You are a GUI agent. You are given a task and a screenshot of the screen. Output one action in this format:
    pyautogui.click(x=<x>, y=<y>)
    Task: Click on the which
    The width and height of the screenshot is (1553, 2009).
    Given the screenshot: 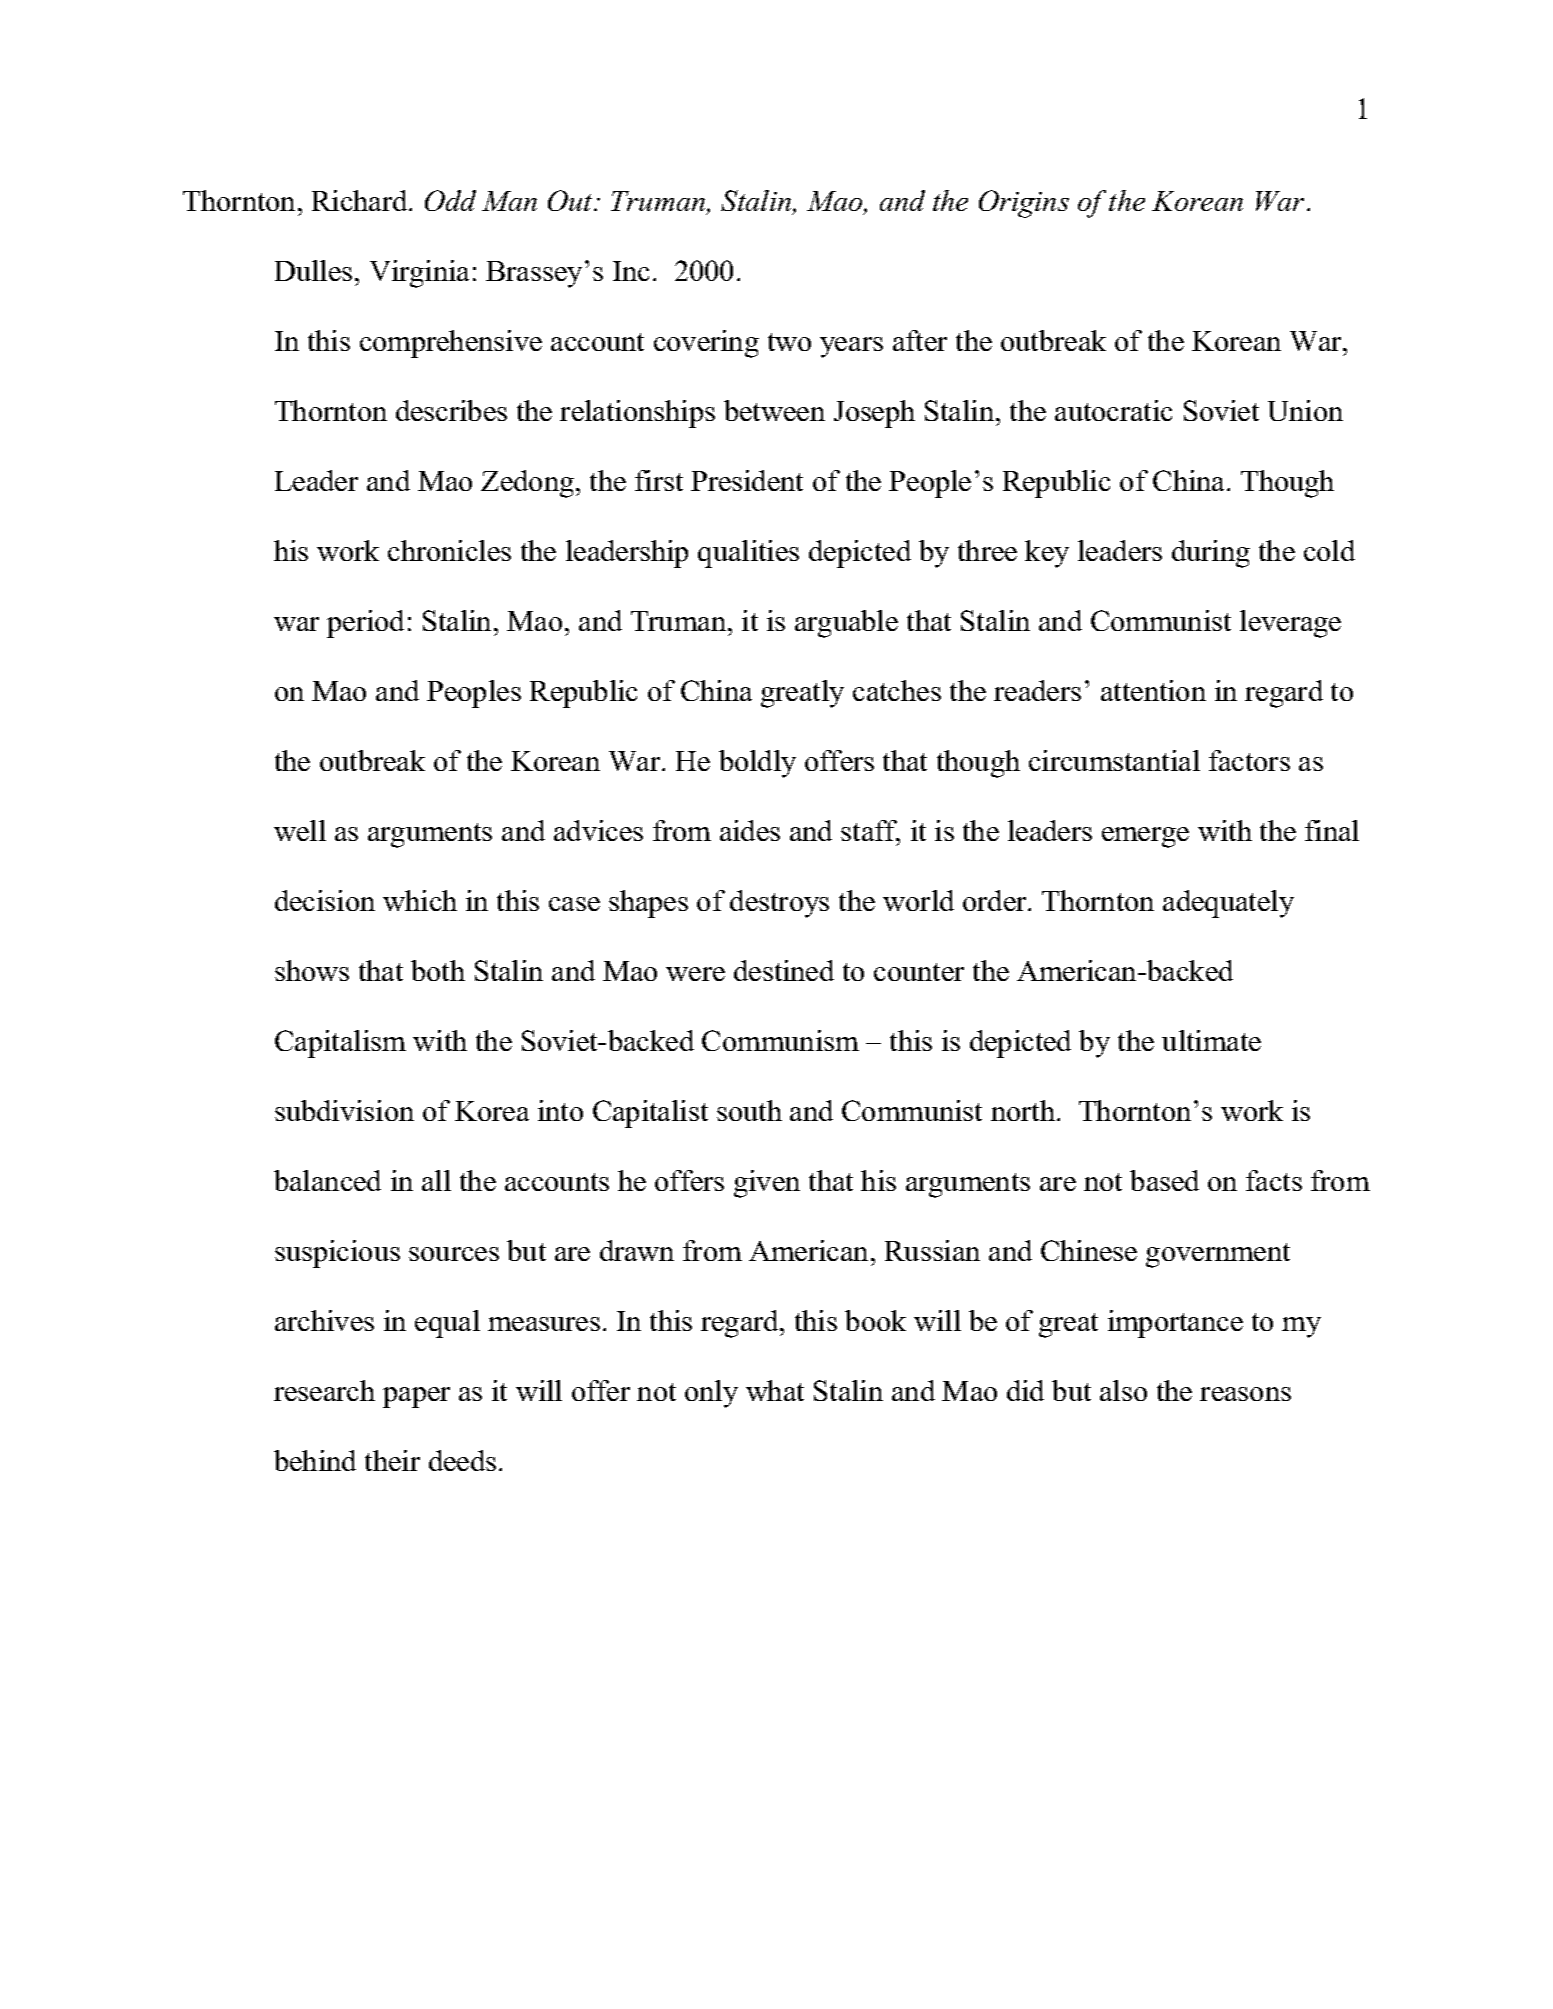 What is the action you would take?
    pyautogui.click(x=420, y=900)
